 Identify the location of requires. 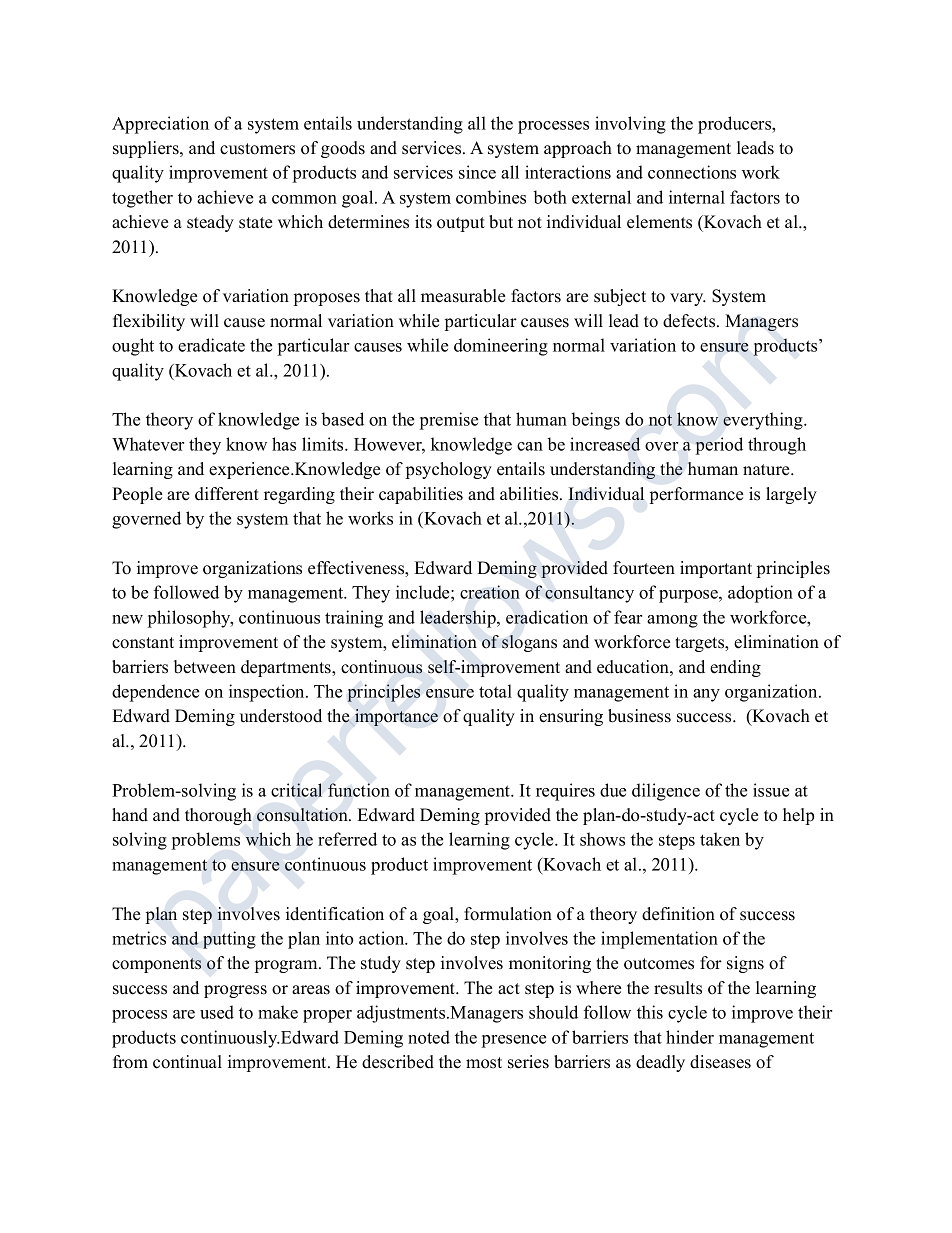
(565, 792).
